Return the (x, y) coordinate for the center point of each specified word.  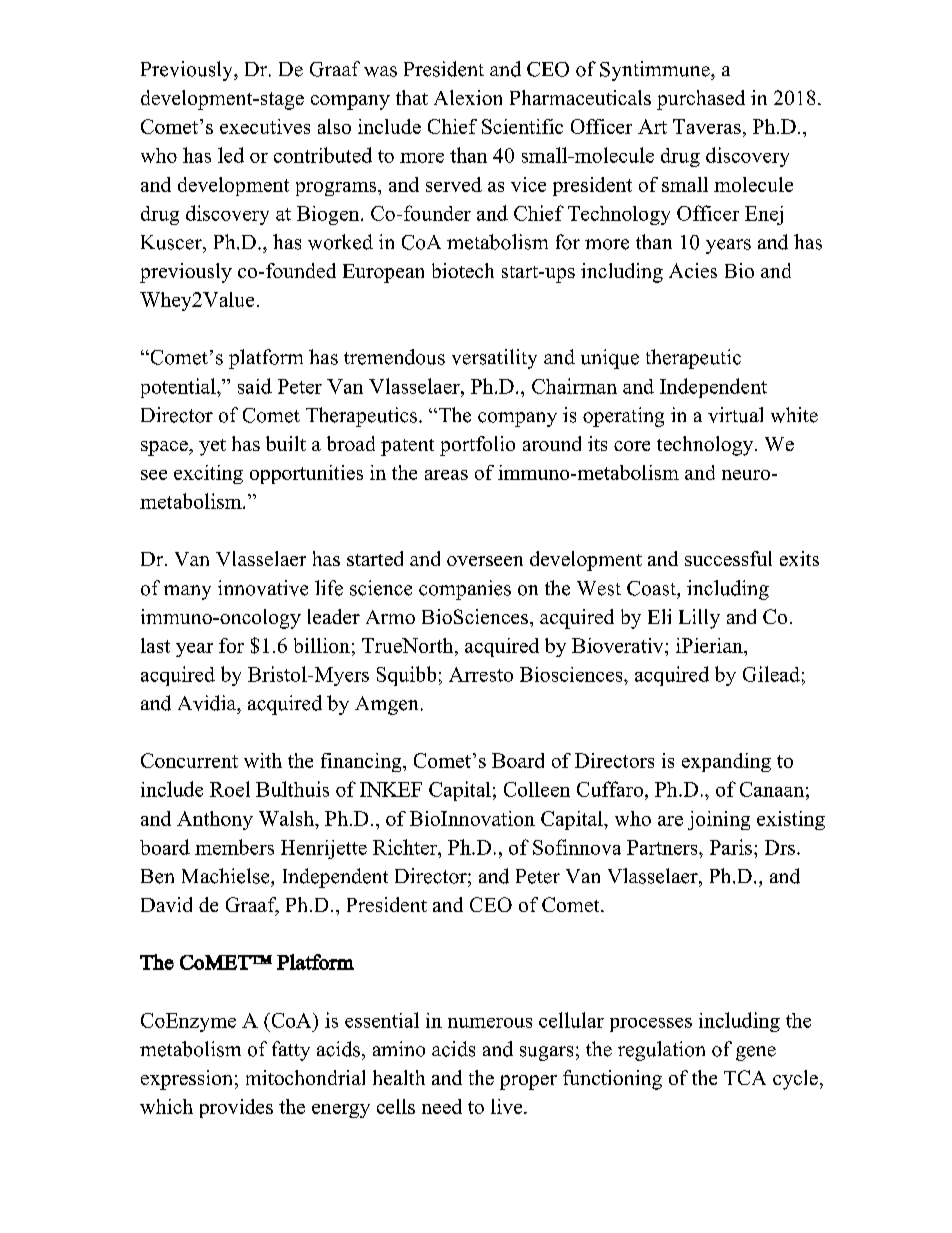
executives (265, 126)
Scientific (522, 126)
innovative (263, 588)
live (508, 1106)
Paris (731, 847)
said (255, 386)
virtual (735, 415)
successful (728, 558)
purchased (701, 100)
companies (465, 590)
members (234, 847)
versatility (494, 359)
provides (236, 1108)
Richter (406, 847)
